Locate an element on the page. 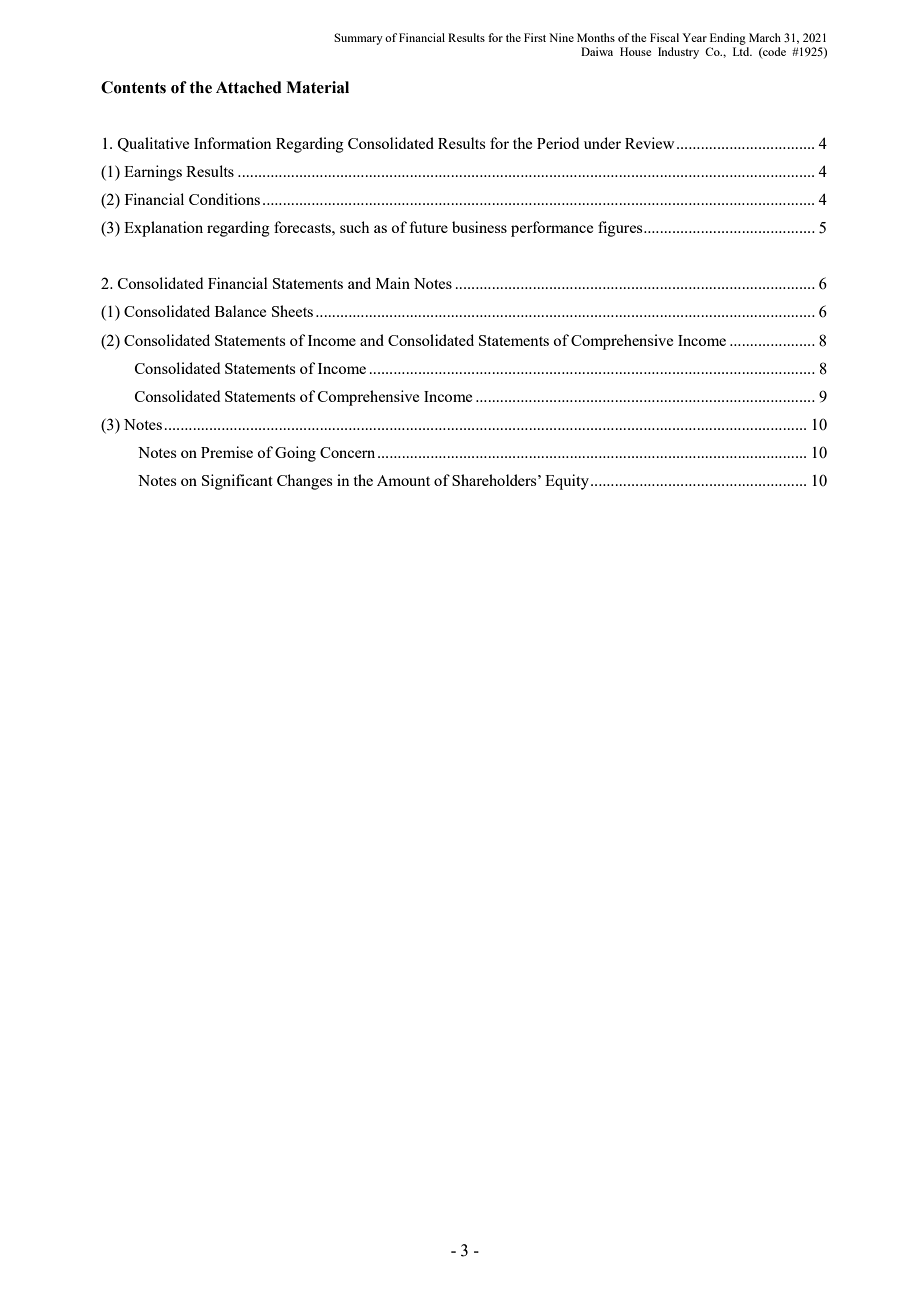 This document has width=924, height=1308. Explanation is located at coordinates (163, 229).
